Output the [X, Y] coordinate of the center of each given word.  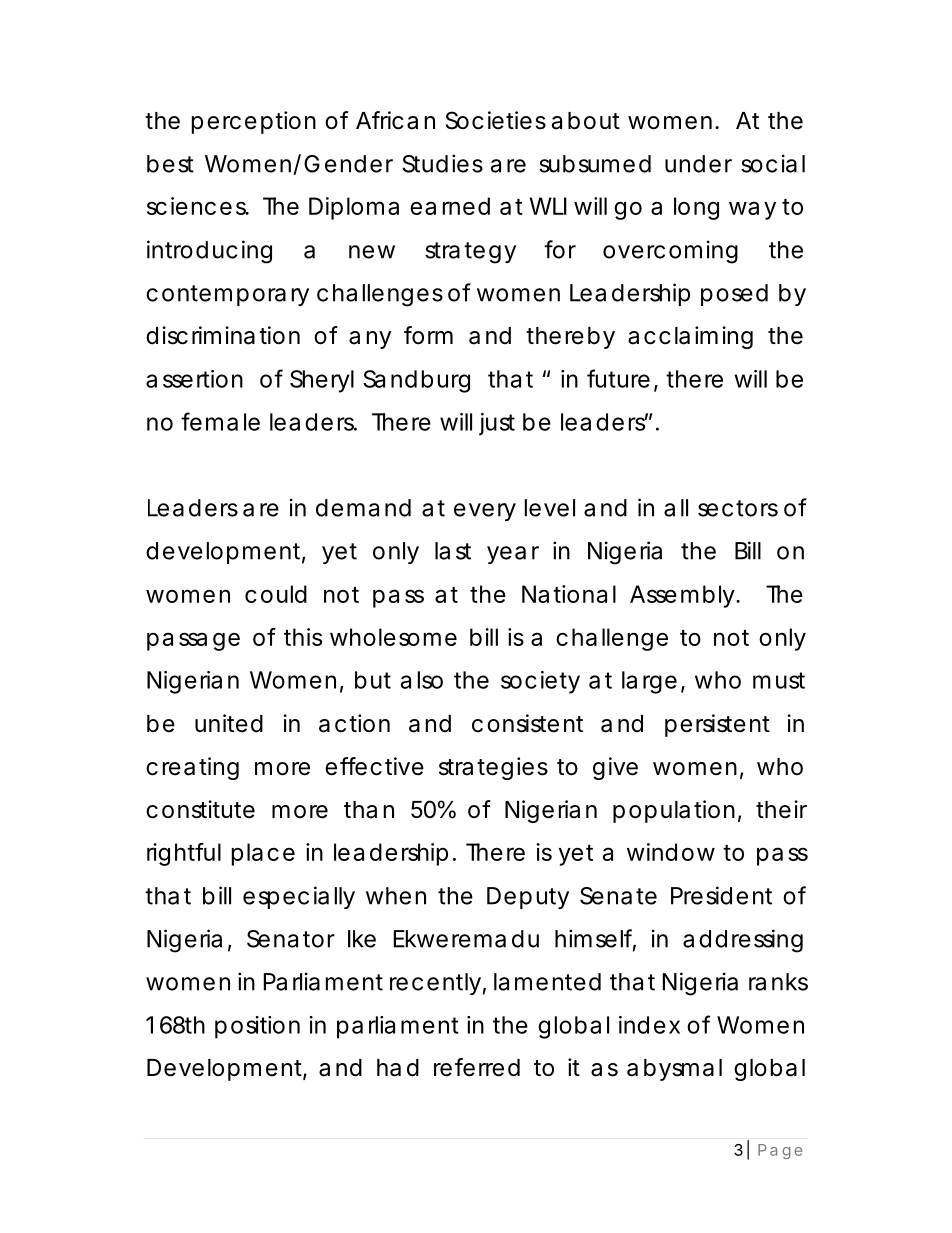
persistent [717, 725]
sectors [738, 508]
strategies [493, 768]
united [229, 723]
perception [254, 122]
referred [477, 1067]
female [220, 421]
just [497, 424]
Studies [442, 163]
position [257, 1027]
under [698, 164]
